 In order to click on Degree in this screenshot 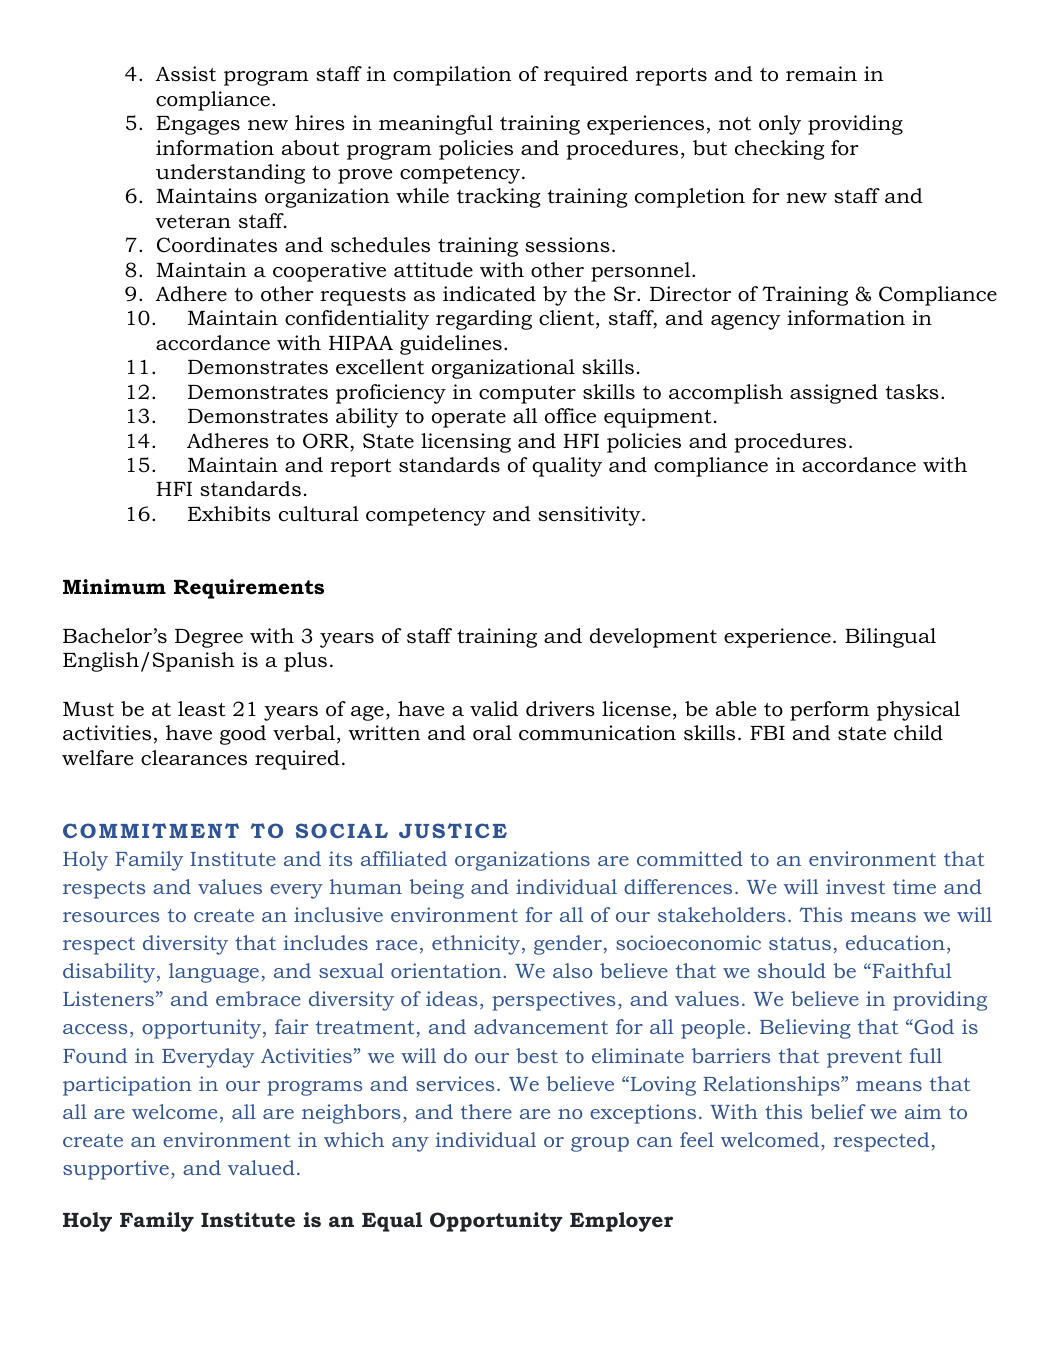, I will do `click(209, 638)`.
